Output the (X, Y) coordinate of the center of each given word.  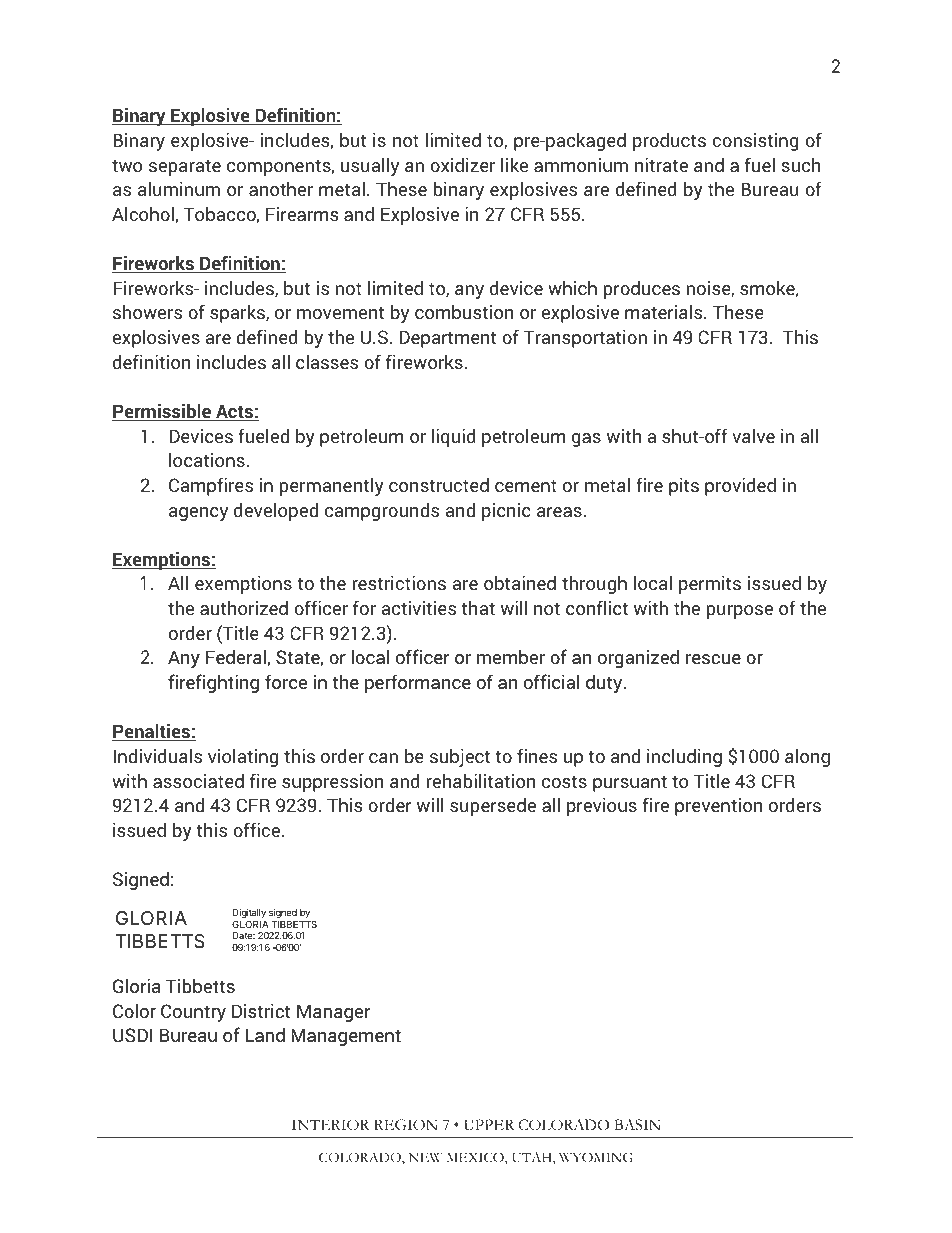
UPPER (489, 1125)
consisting (755, 142)
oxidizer (462, 164)
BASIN (637, 1125)
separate (185, 167)
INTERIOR (331, 1124)
